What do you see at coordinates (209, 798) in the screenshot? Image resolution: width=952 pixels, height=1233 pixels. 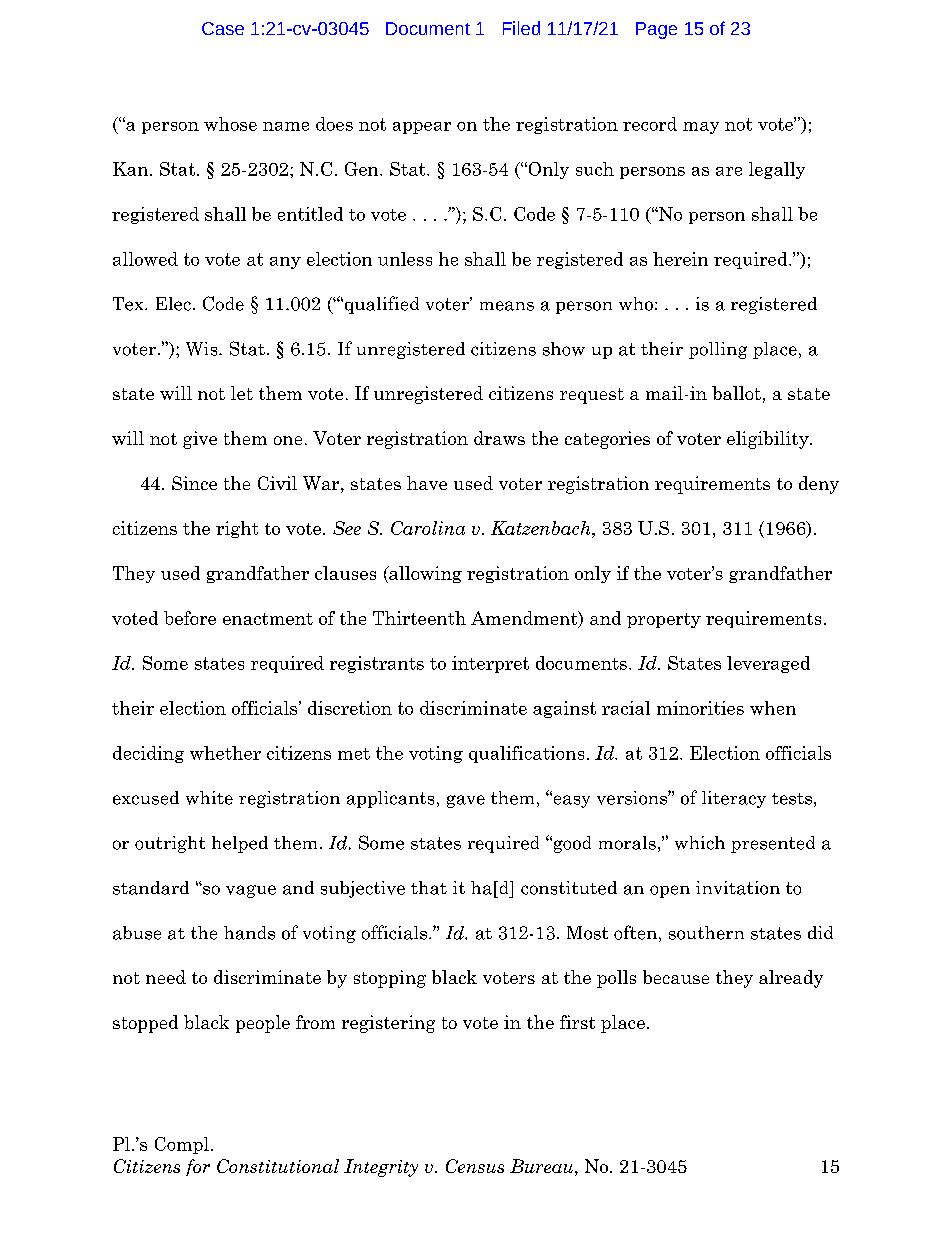 I see `white` at bounding box center [209, 798].
